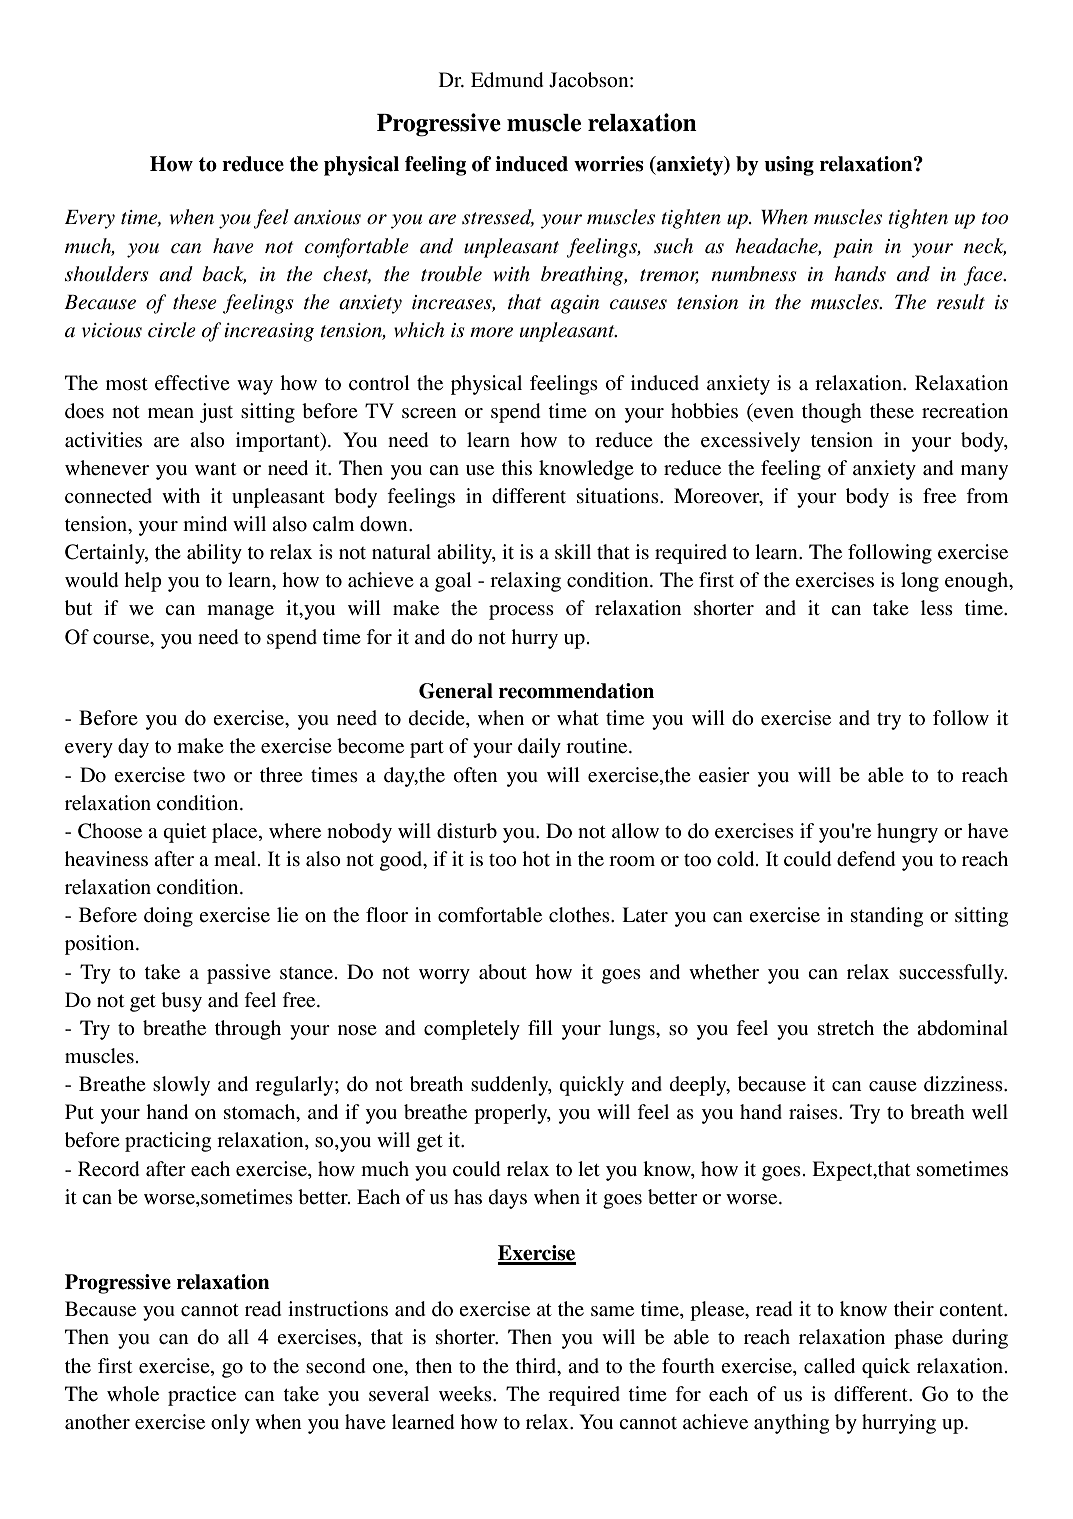 This screenshot has height=1519, width=1073. What do you see at coordinates (789, 166) in the screenshot?
I see `using` at bounding box center [789, 166].
